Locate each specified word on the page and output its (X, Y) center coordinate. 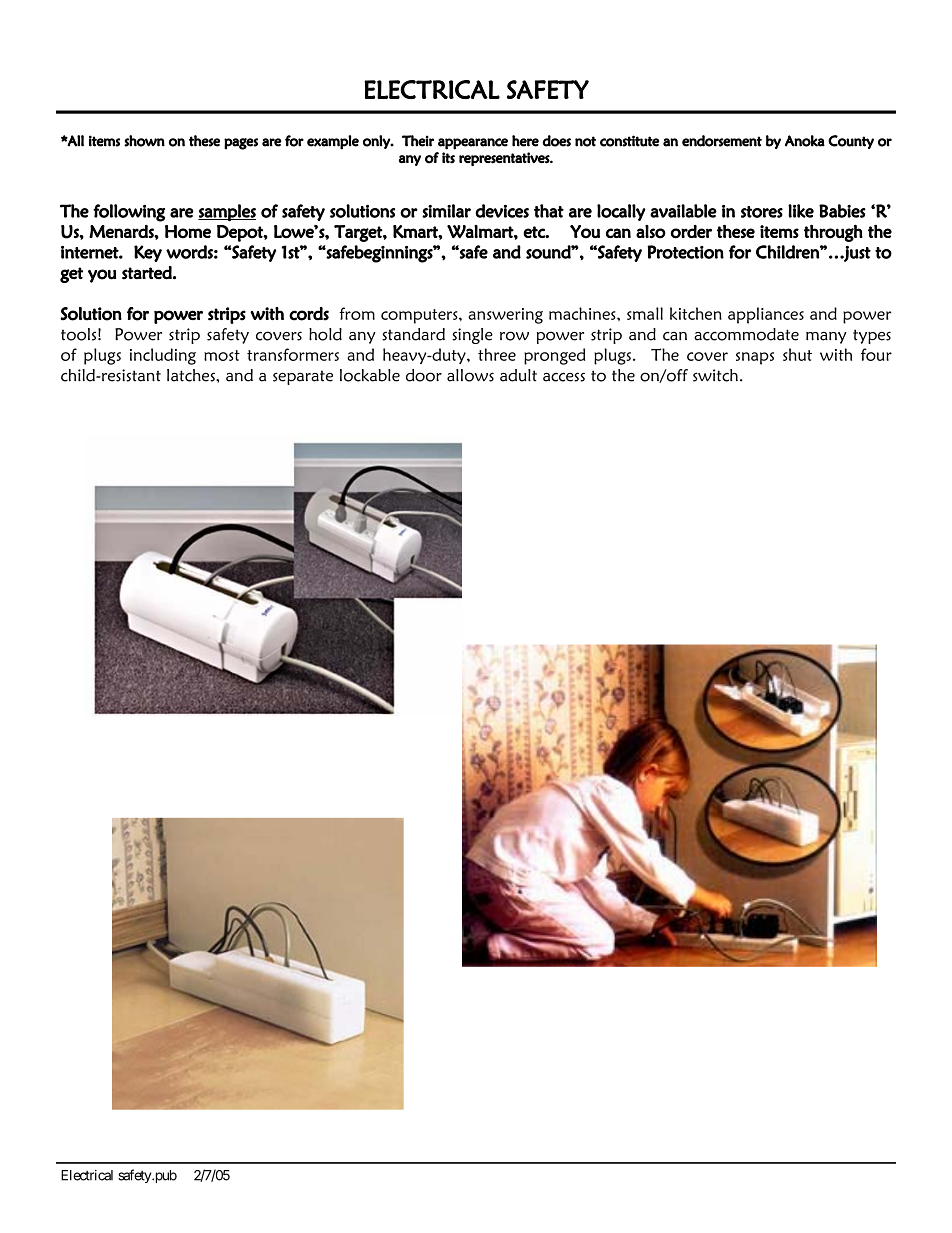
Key (148, 253)
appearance (473, 144)
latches (192, 375)
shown (144, 141)
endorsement (722, 141)
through (833, 233)
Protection (685, 252)
